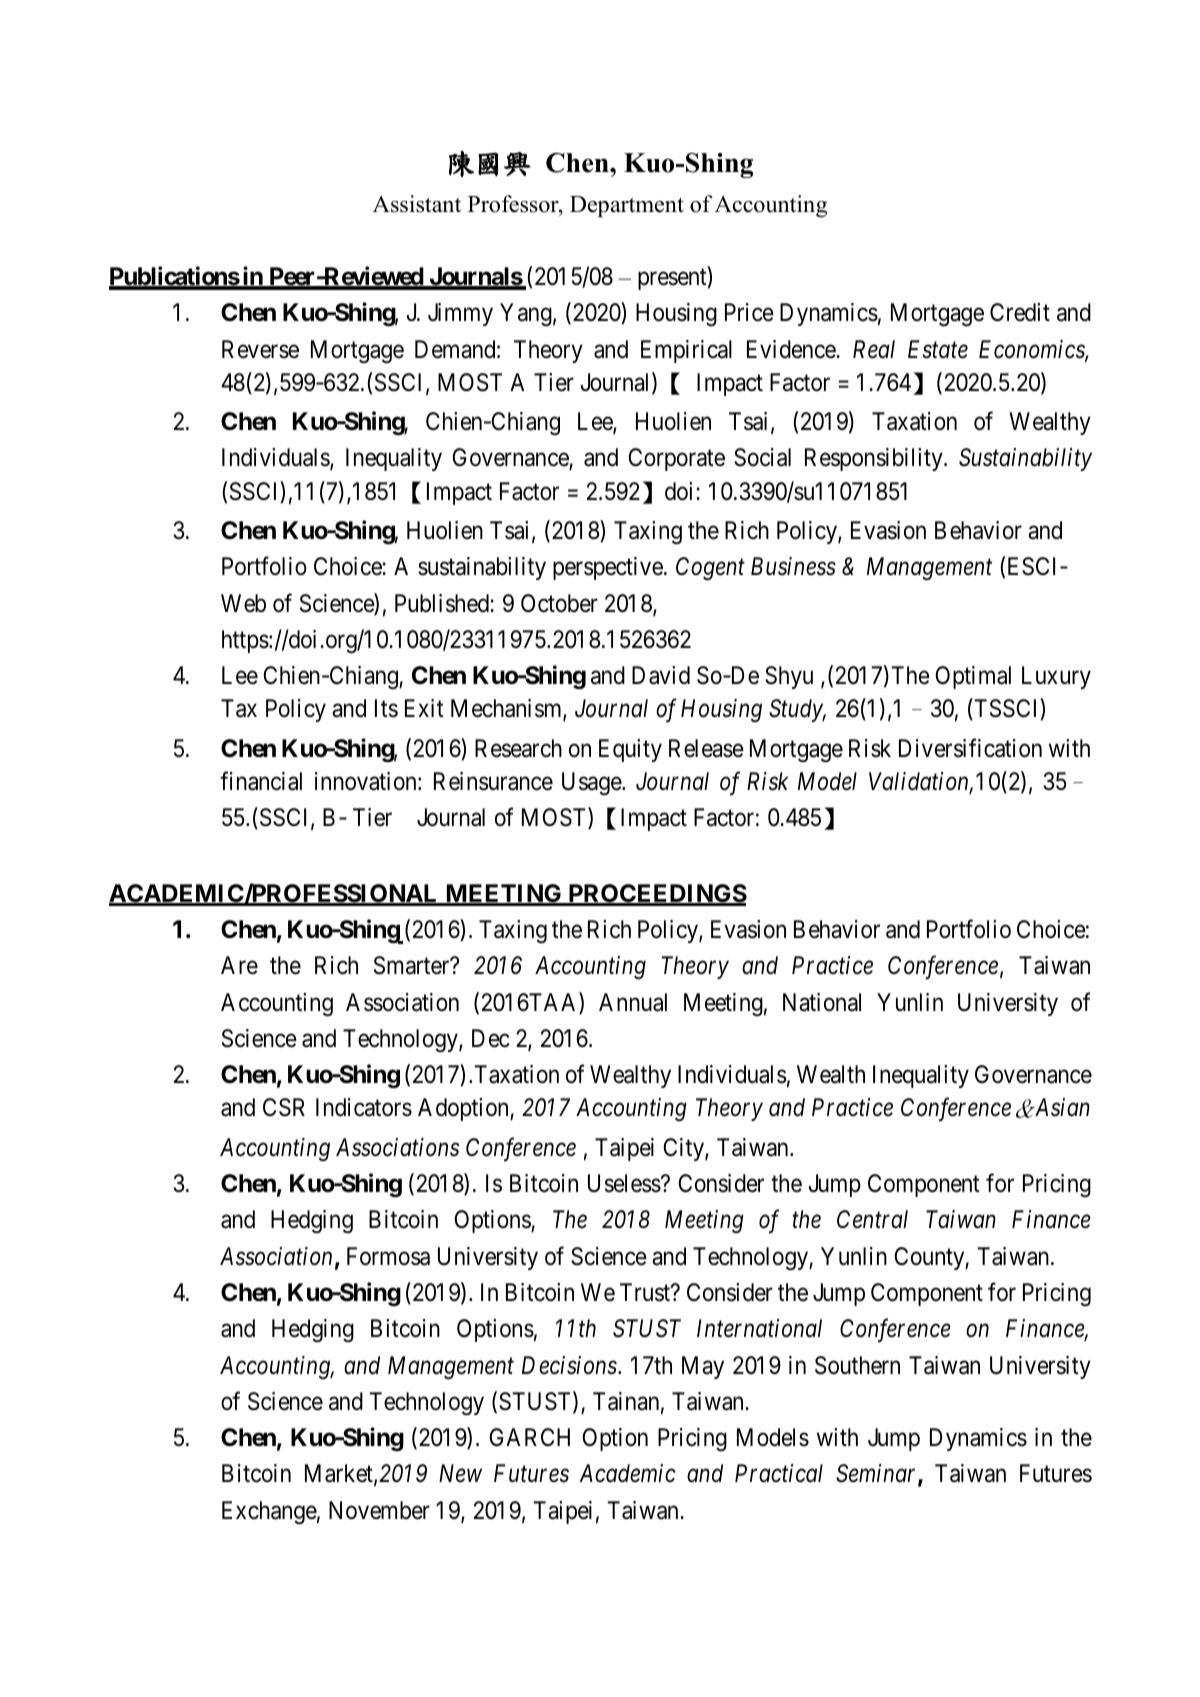  Describe the element at coordinates (379, 1510) in the screenshot. I see `November` at that location.
